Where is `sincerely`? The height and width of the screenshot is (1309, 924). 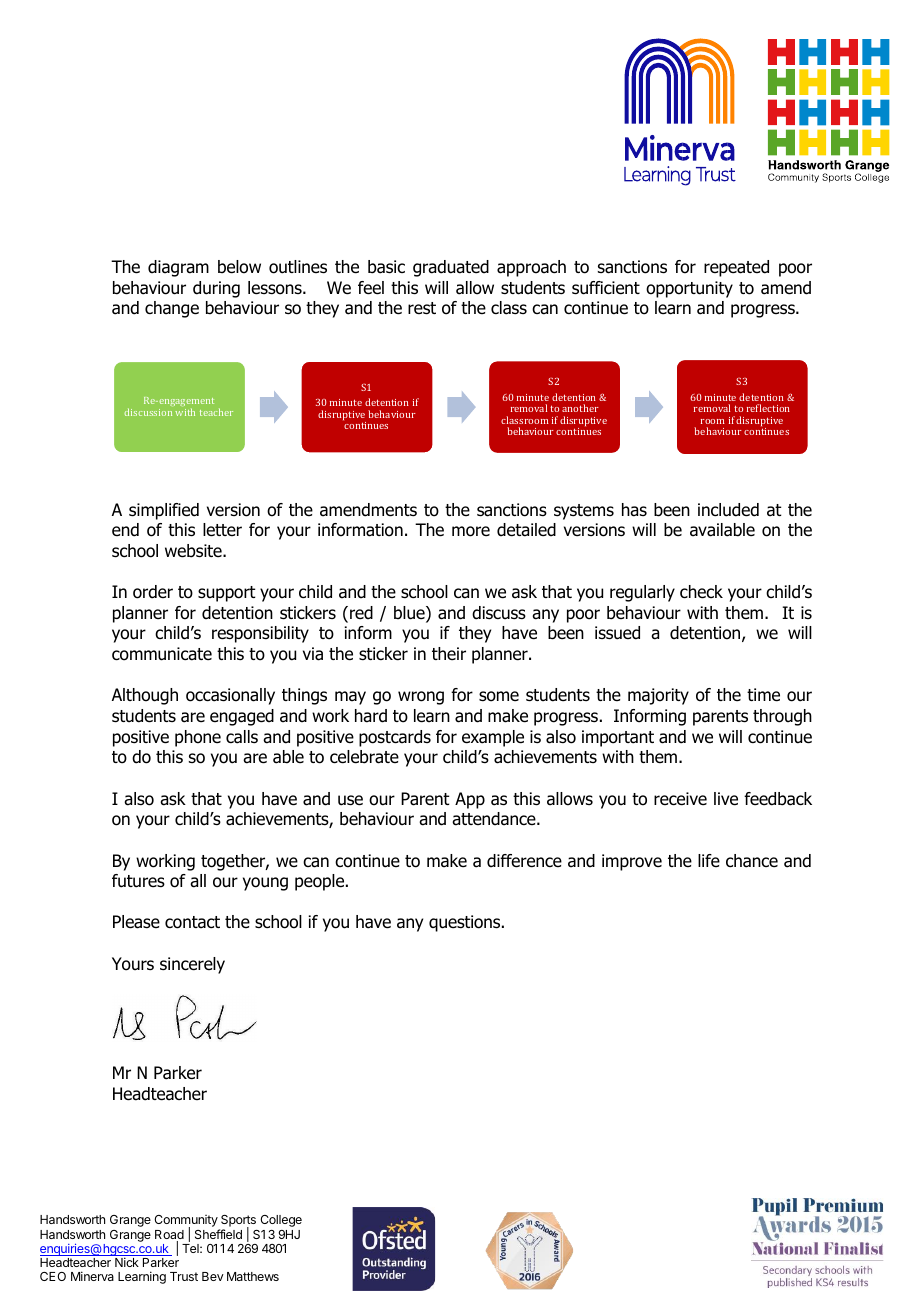
sincerely is located at coordinates (192, 965).
